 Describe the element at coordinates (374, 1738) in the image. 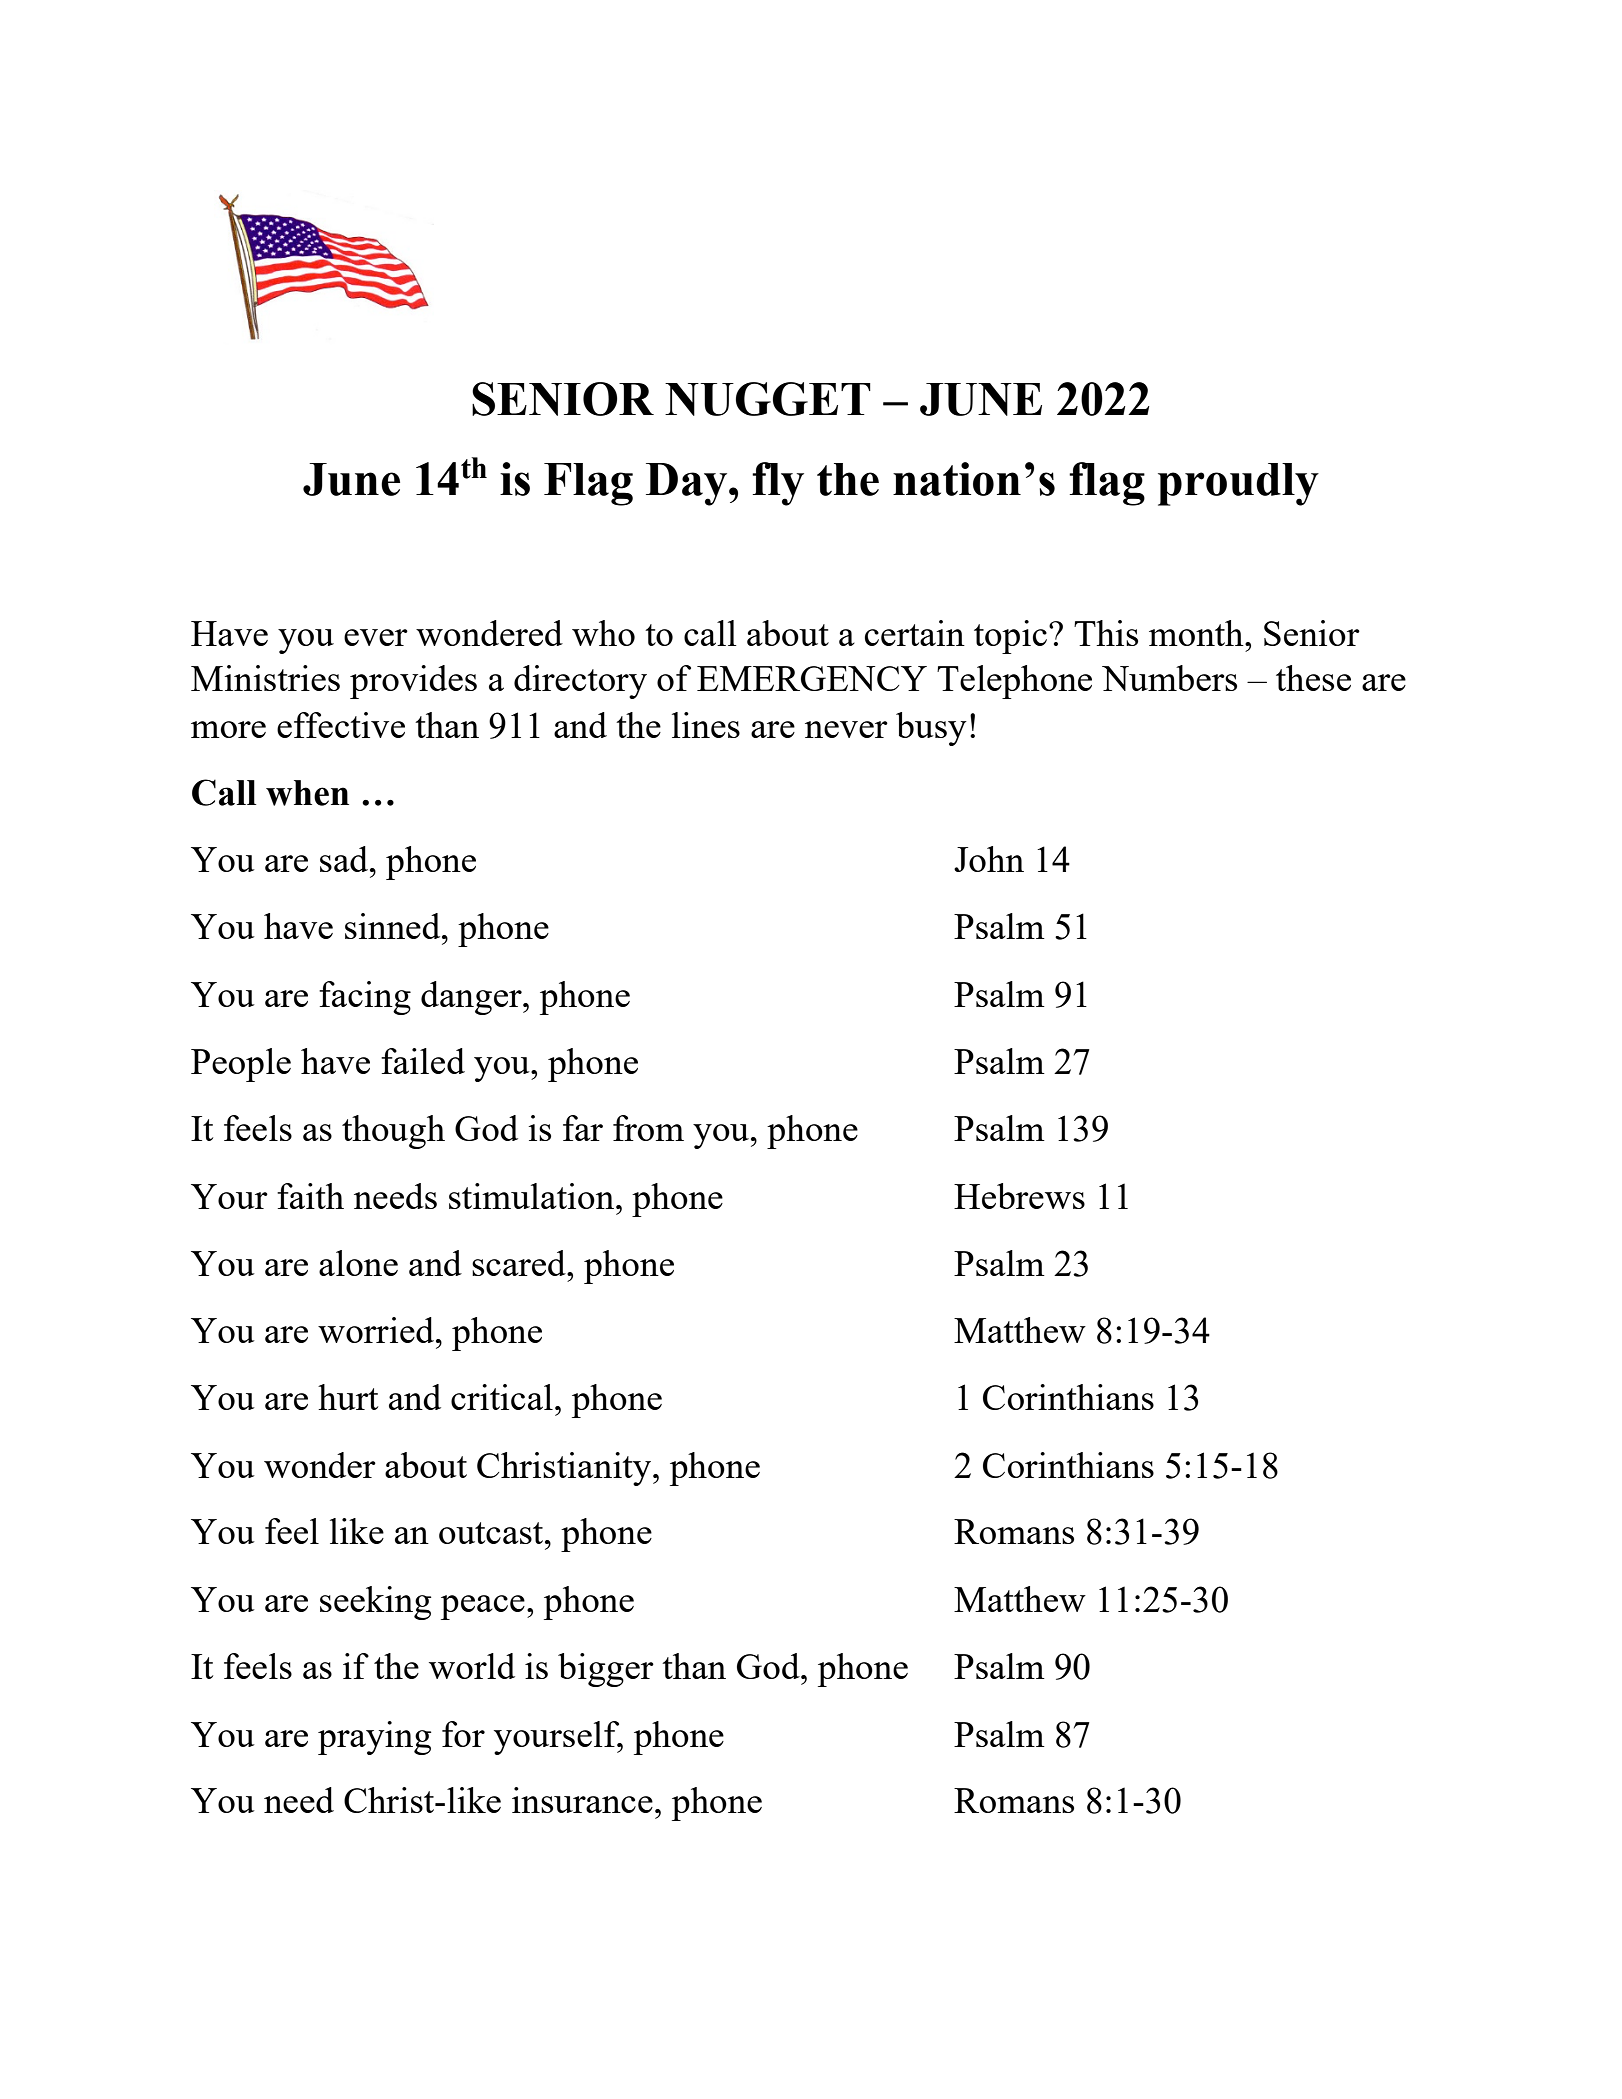

I see `praying` at that location.
